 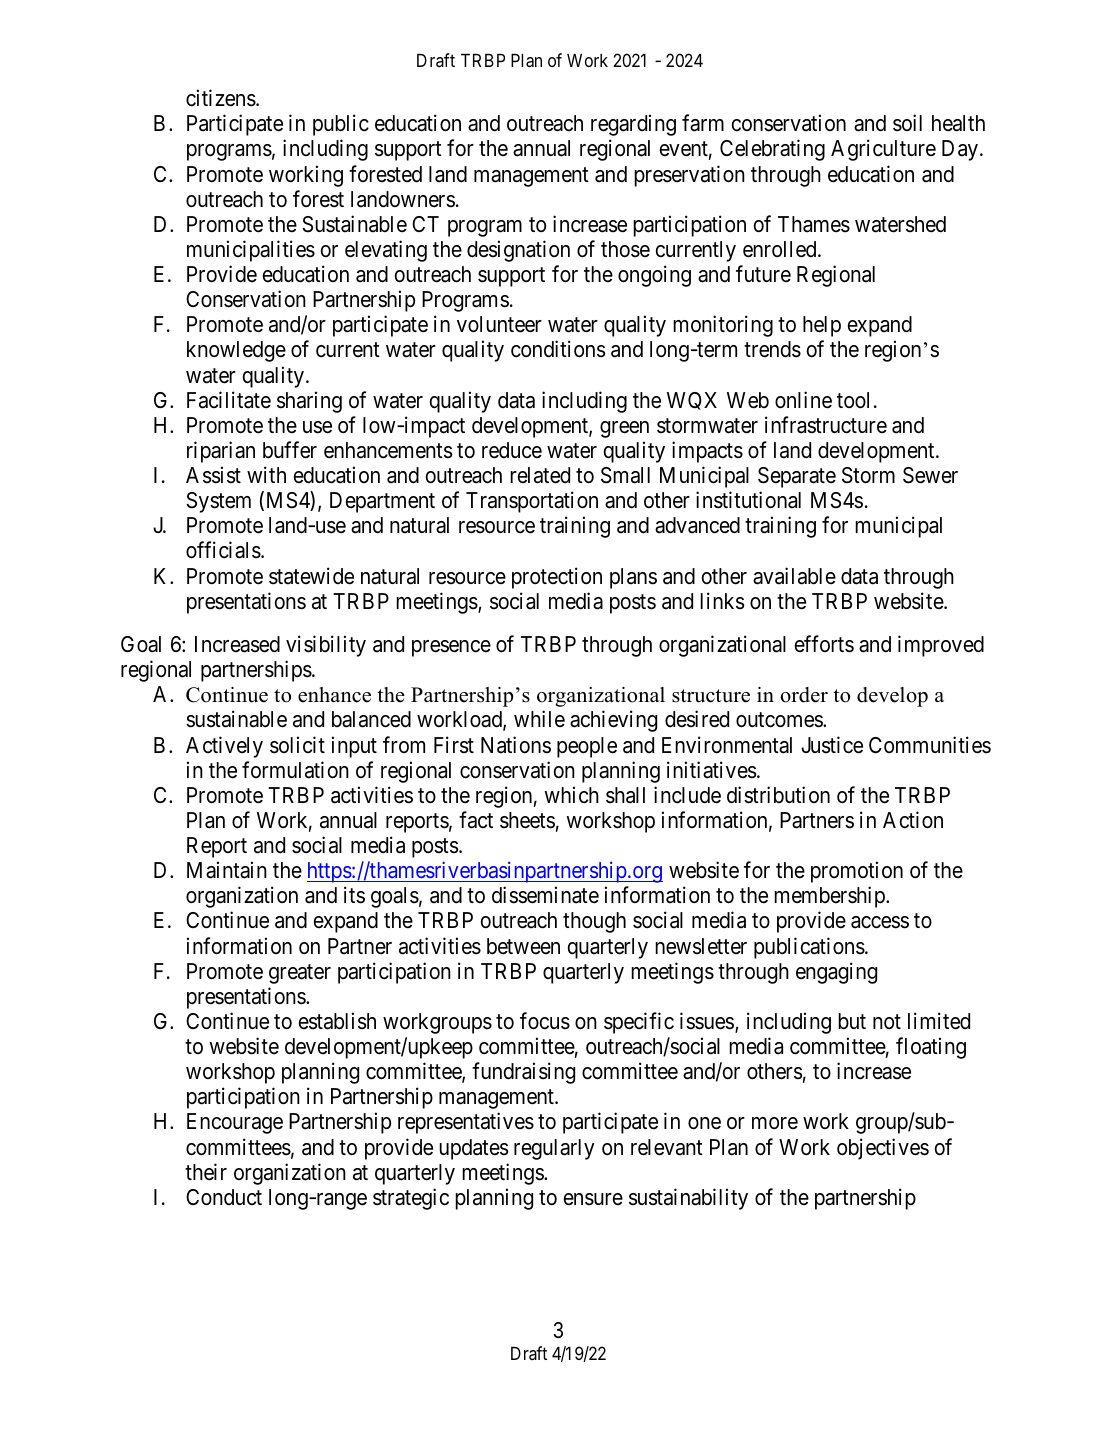 What do you see at coordinates (824, 644) in the screenshot?
I see `efforts` at bounding box center [824, 644].
